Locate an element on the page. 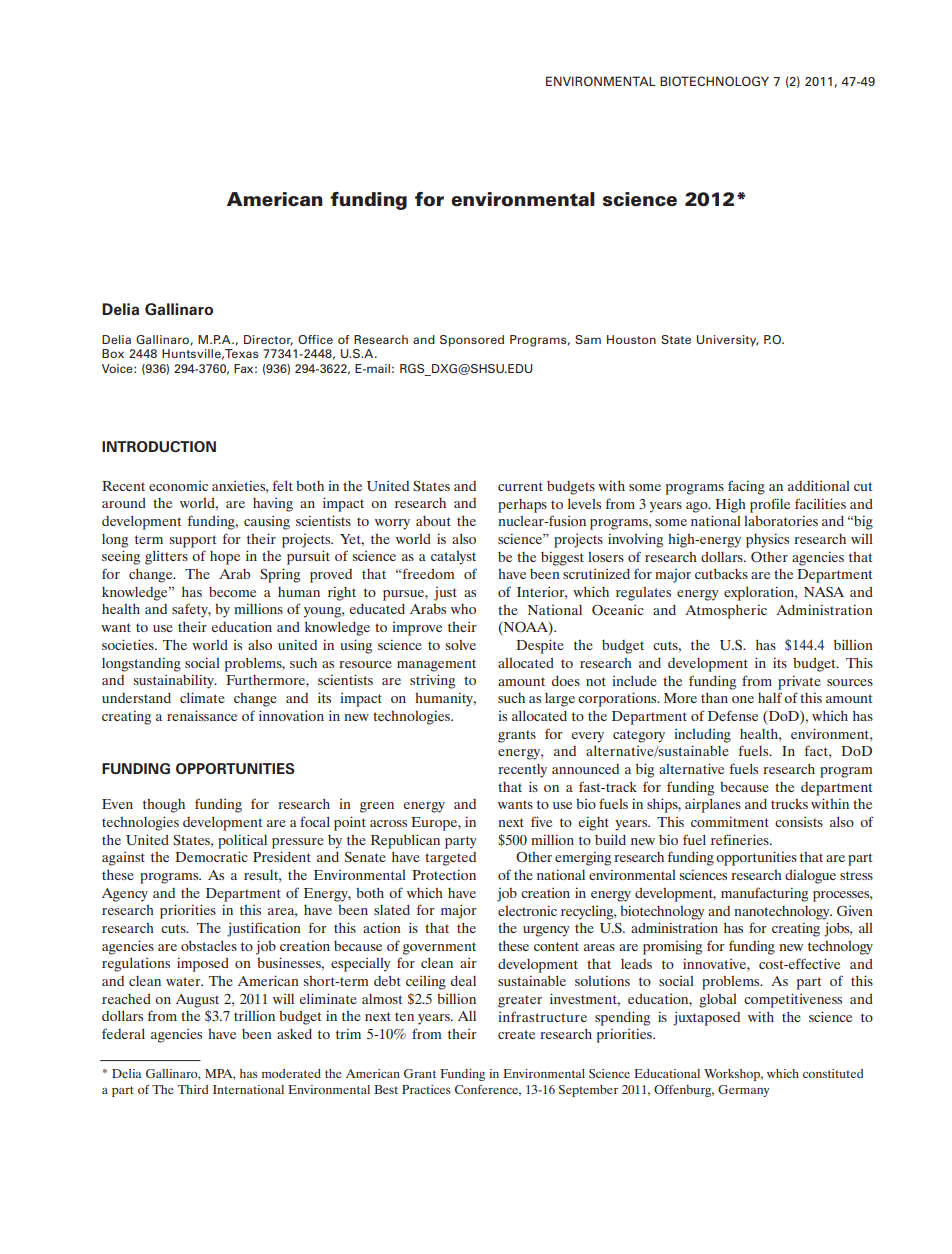 The width and height of the image is (952, 1254). Protection is located at coordinates (444, 874).
